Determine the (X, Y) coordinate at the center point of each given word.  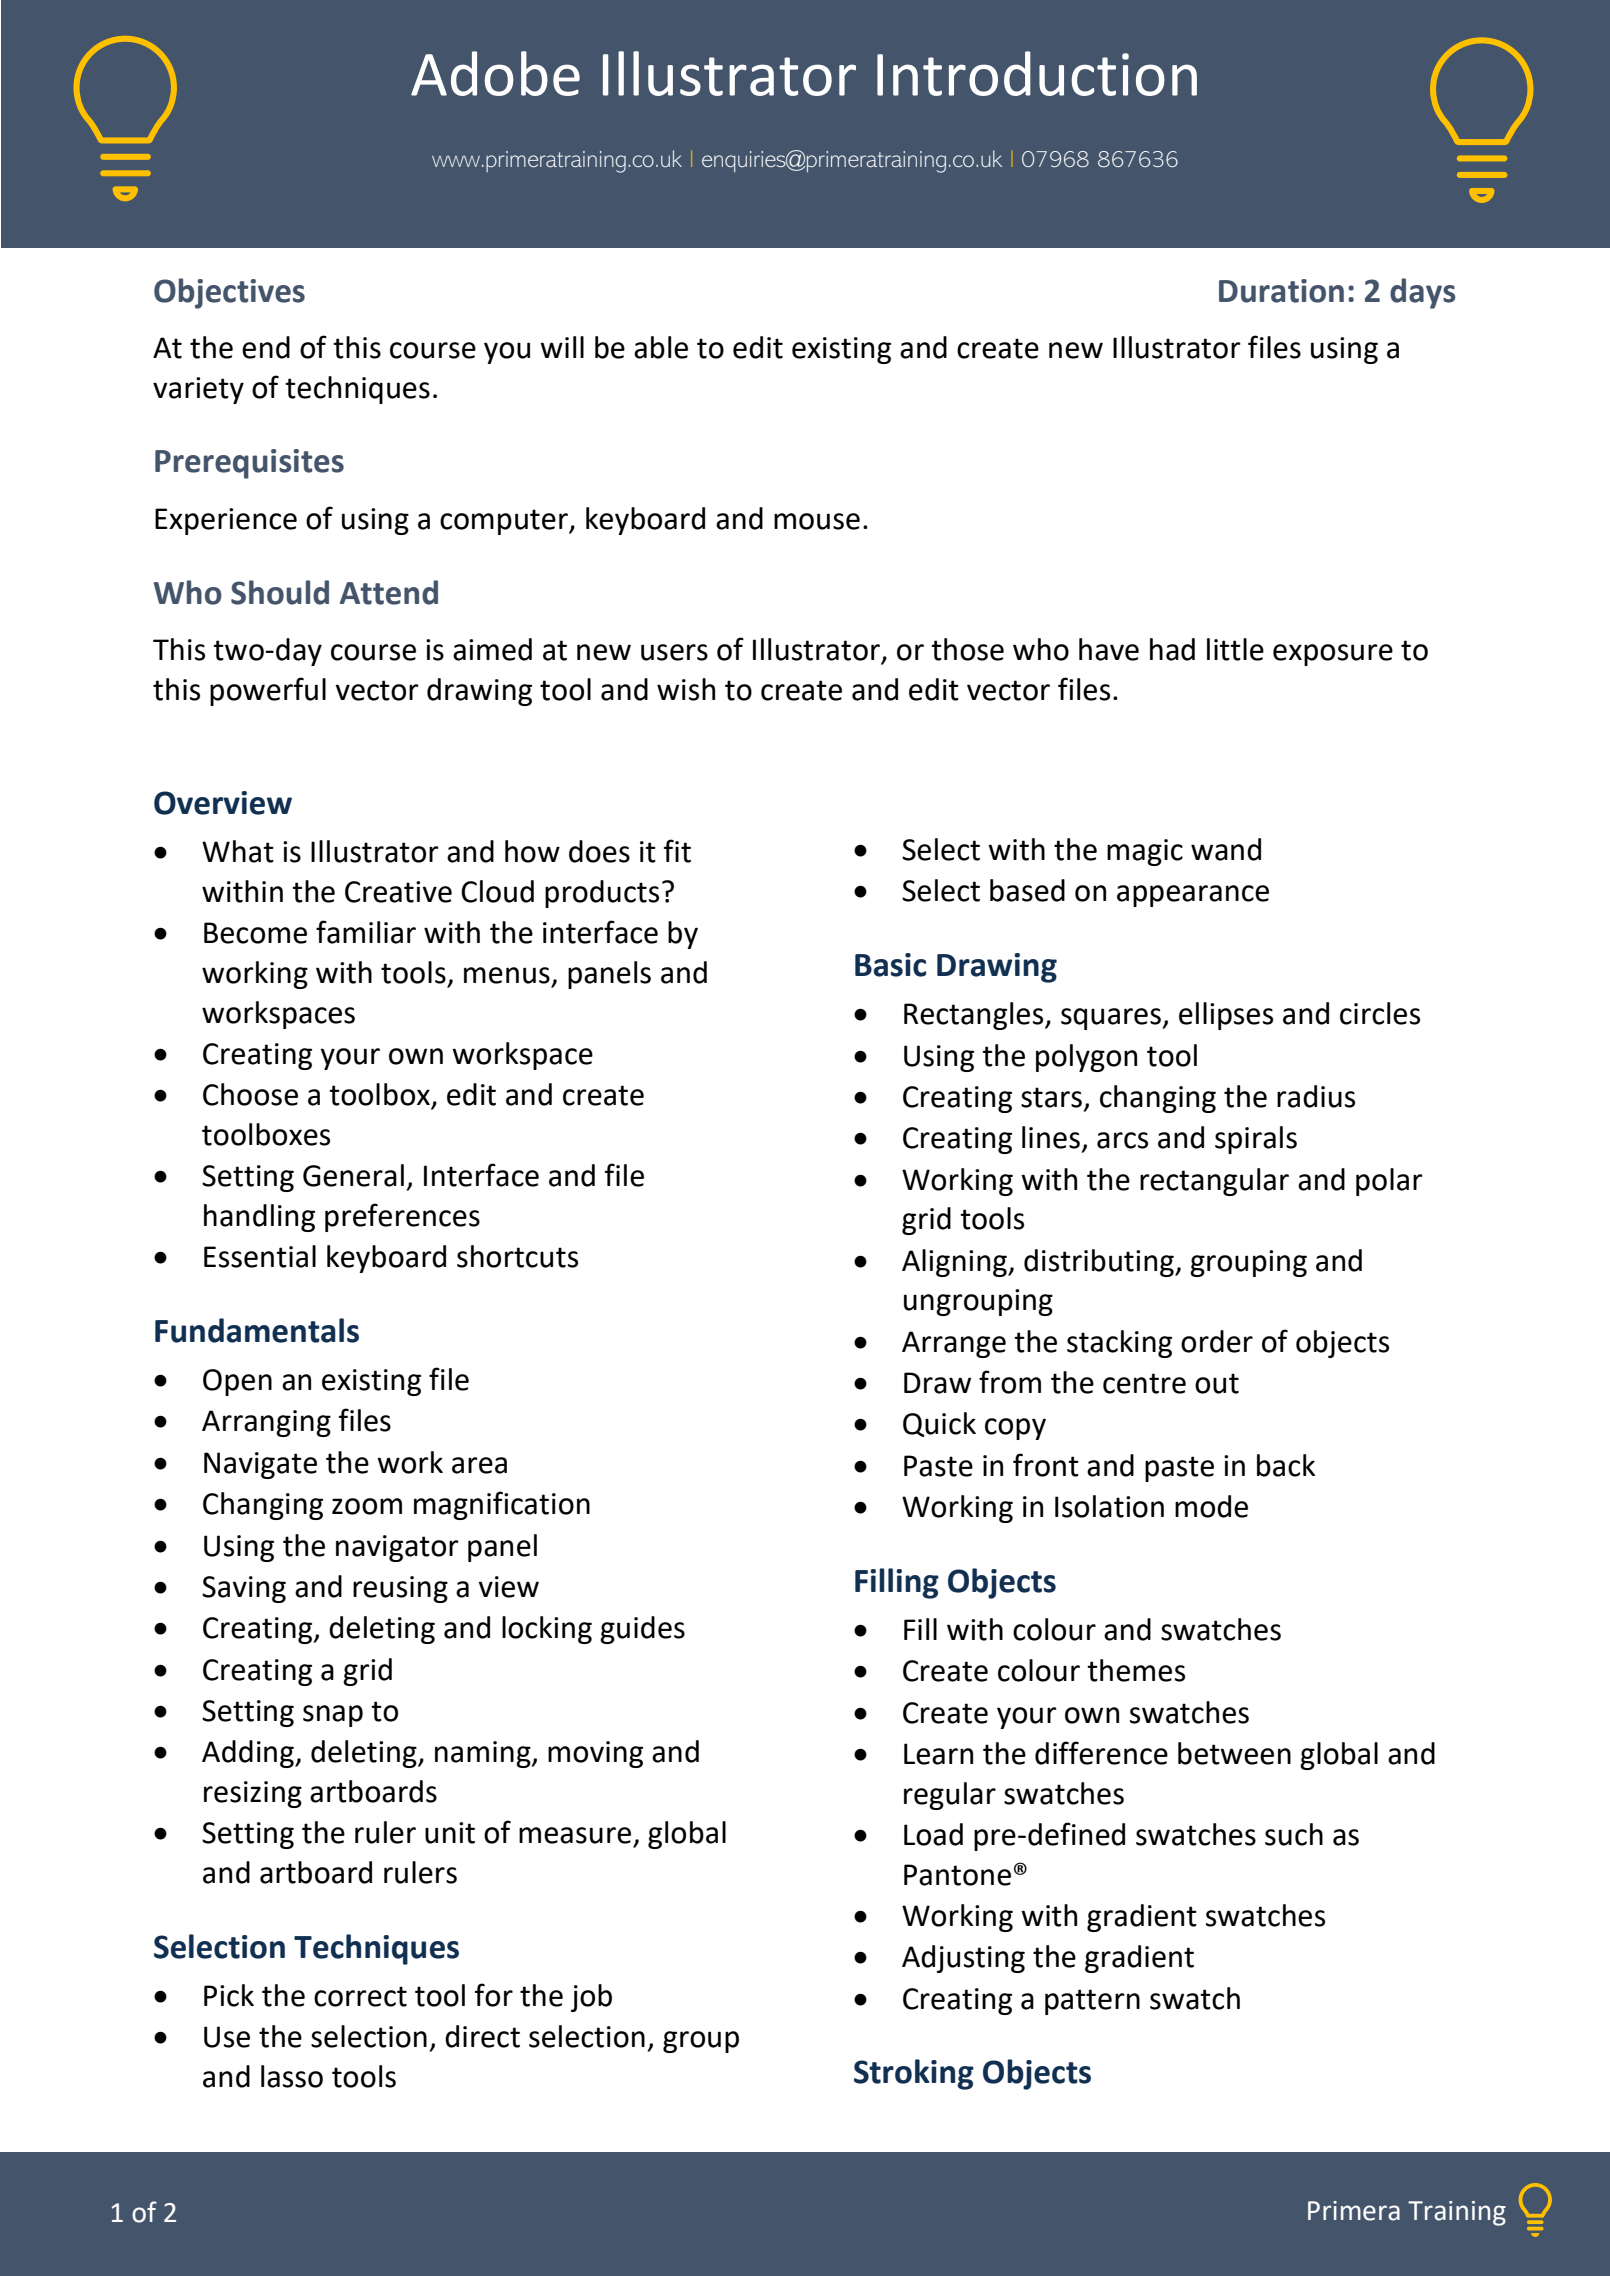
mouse (817, 521)
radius (1316, 1096)
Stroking (914, 2074)
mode (1211, 1506)
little (1235, 649)
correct (360, 1996)
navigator (397, 1548)
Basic (890, 965)
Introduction (1037, 73)
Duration (1281, 291)
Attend (389, 592)
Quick (939, 1424)
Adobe (495, 73)
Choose (250, 1094)
